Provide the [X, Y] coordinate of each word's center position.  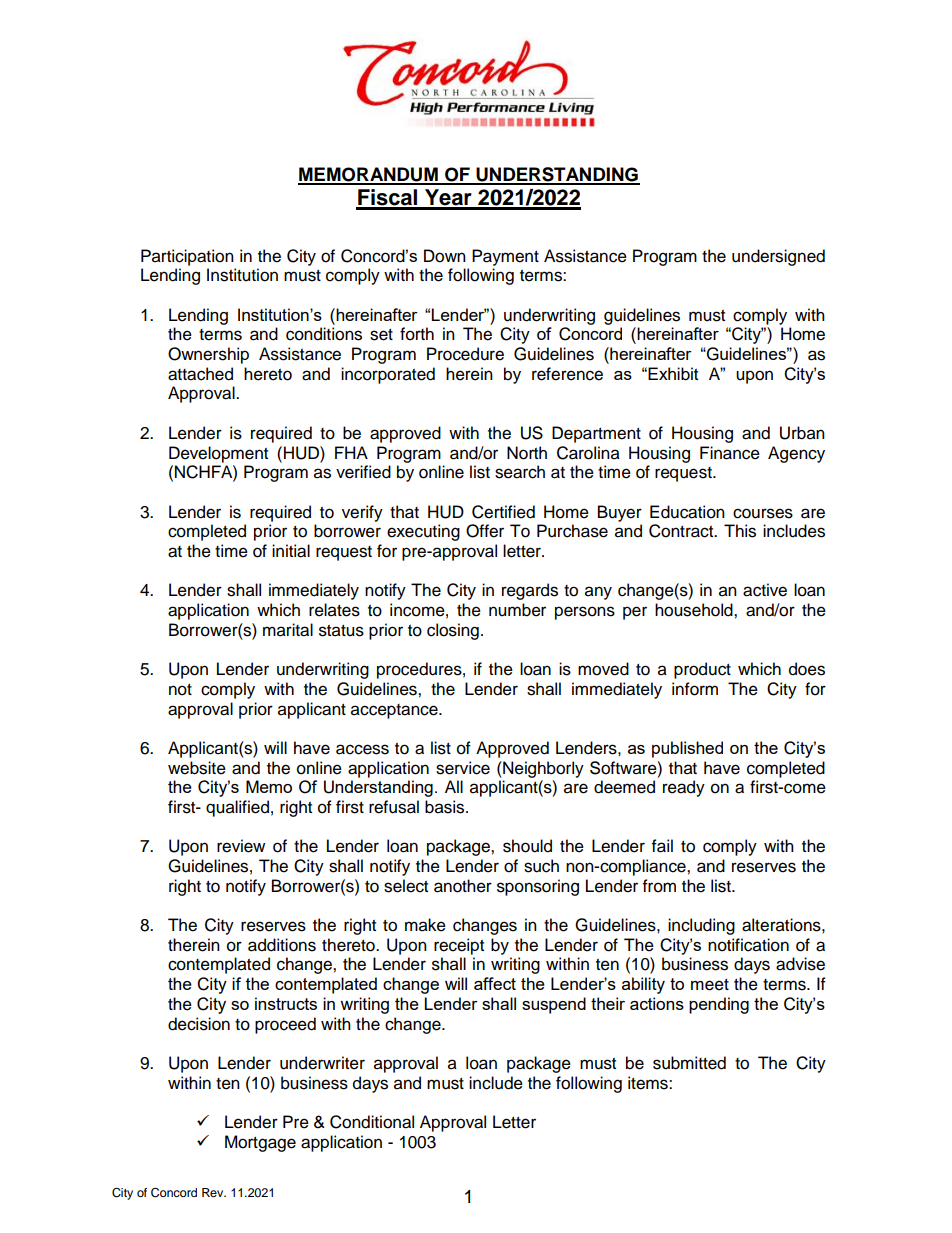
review [241, 846]
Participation [187, 257]
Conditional [372, 1122]
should [527, 846]
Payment [505, 257]
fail [662, 846]
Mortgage [260, 1143]
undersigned [778, 257]
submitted [689, 1063]
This [740, 531]
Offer [485, 531]
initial [291, 551]
